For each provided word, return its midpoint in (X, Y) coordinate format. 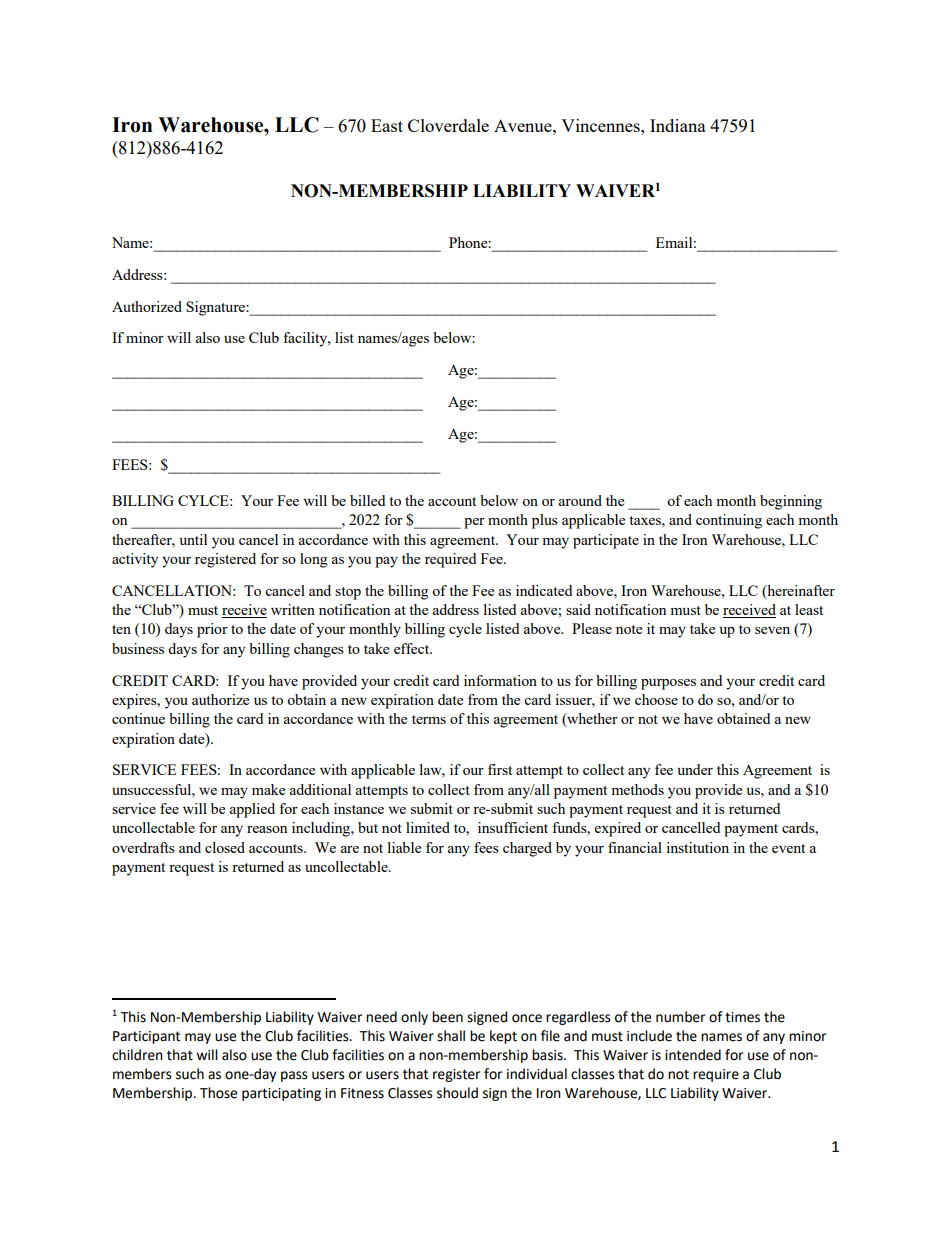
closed (225, 847)
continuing (729, 521)
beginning (791, 502)
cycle (465, 630)
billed (367, 500)
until (193, 539)
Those (218, 1093)
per (474, 523)
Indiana (678, 125)
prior (212, 630)
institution (697, 847)
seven (772, 630)
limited (428, 827)
